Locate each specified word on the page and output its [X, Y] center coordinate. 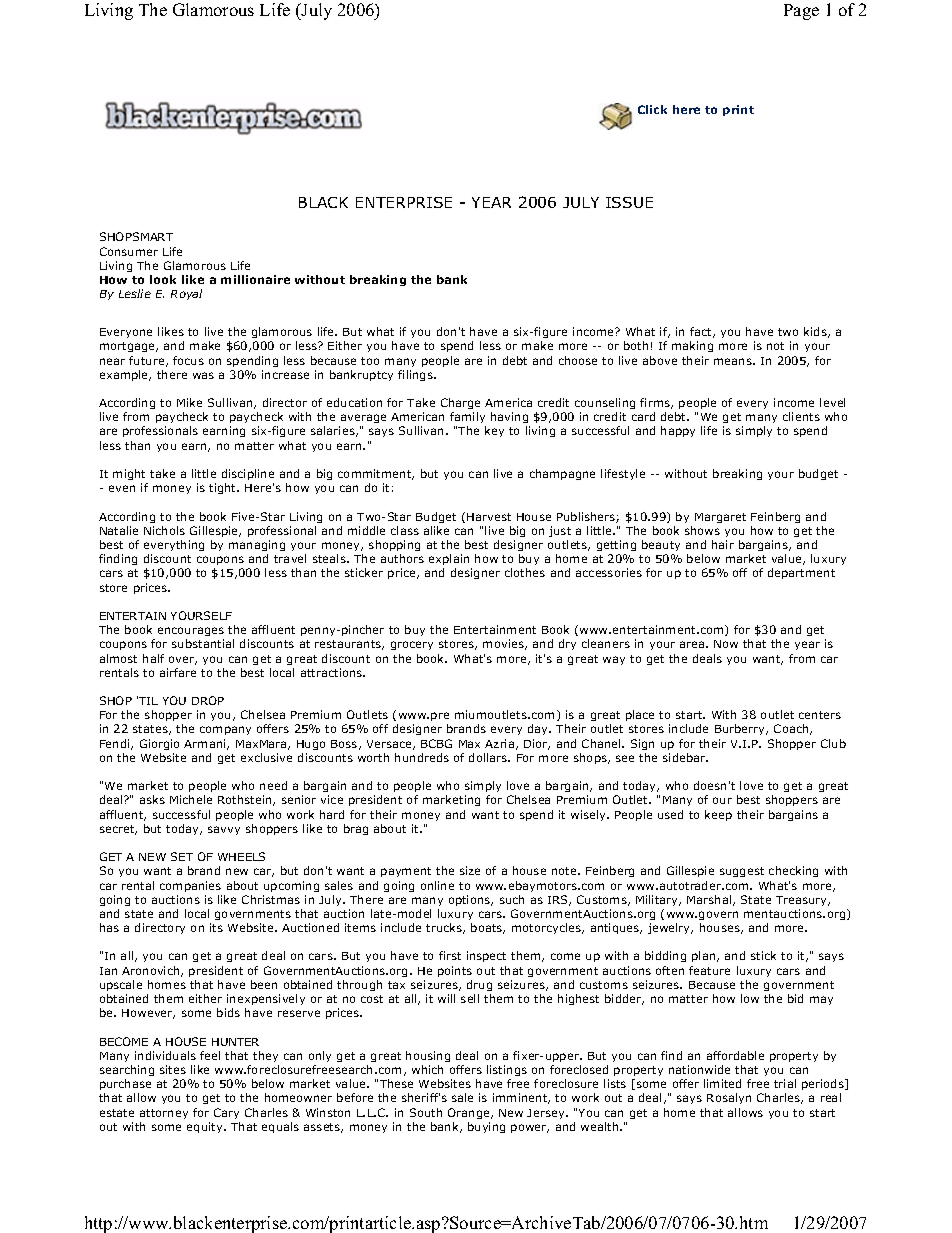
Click [652, 109]
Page [801, 12]
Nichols [164, 530]
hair [723, 544]
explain [449, 559]
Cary [226, 1113]
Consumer [129, 251]
